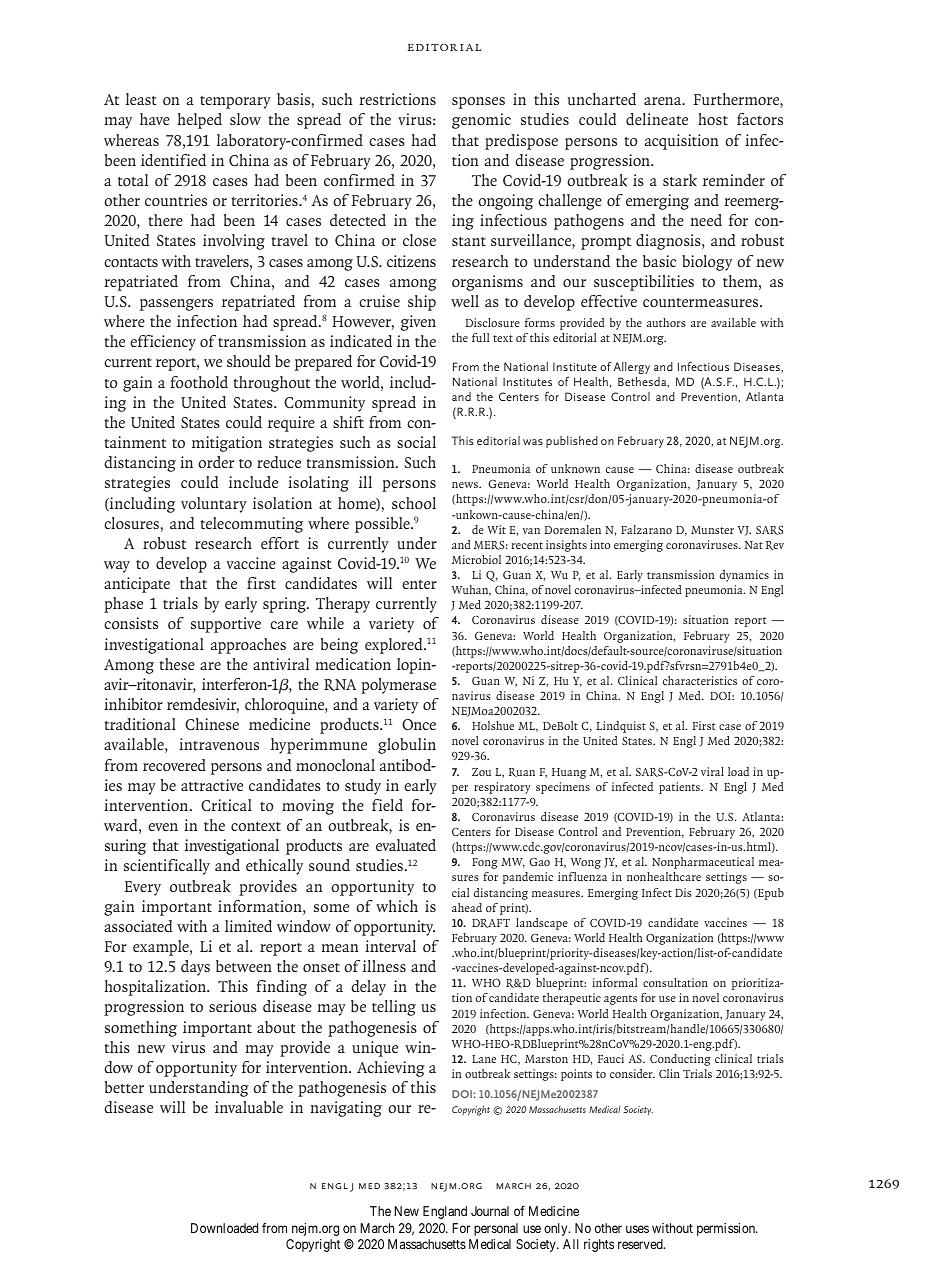  What do you see at coordinates (481, 121) in the screenshot?
I see `genomic` at bounding box center [481, 121].
